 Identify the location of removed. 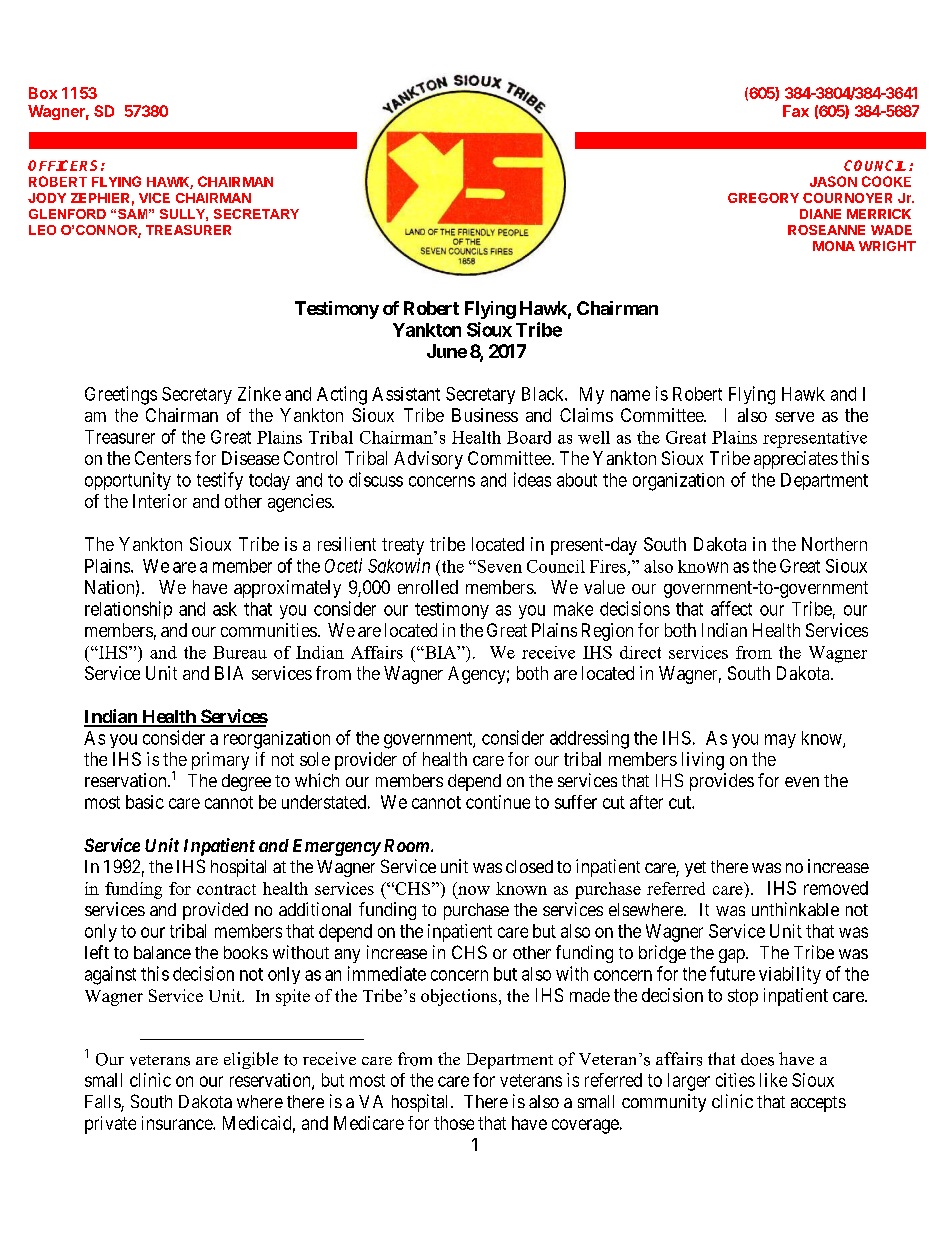
(836, 888).
